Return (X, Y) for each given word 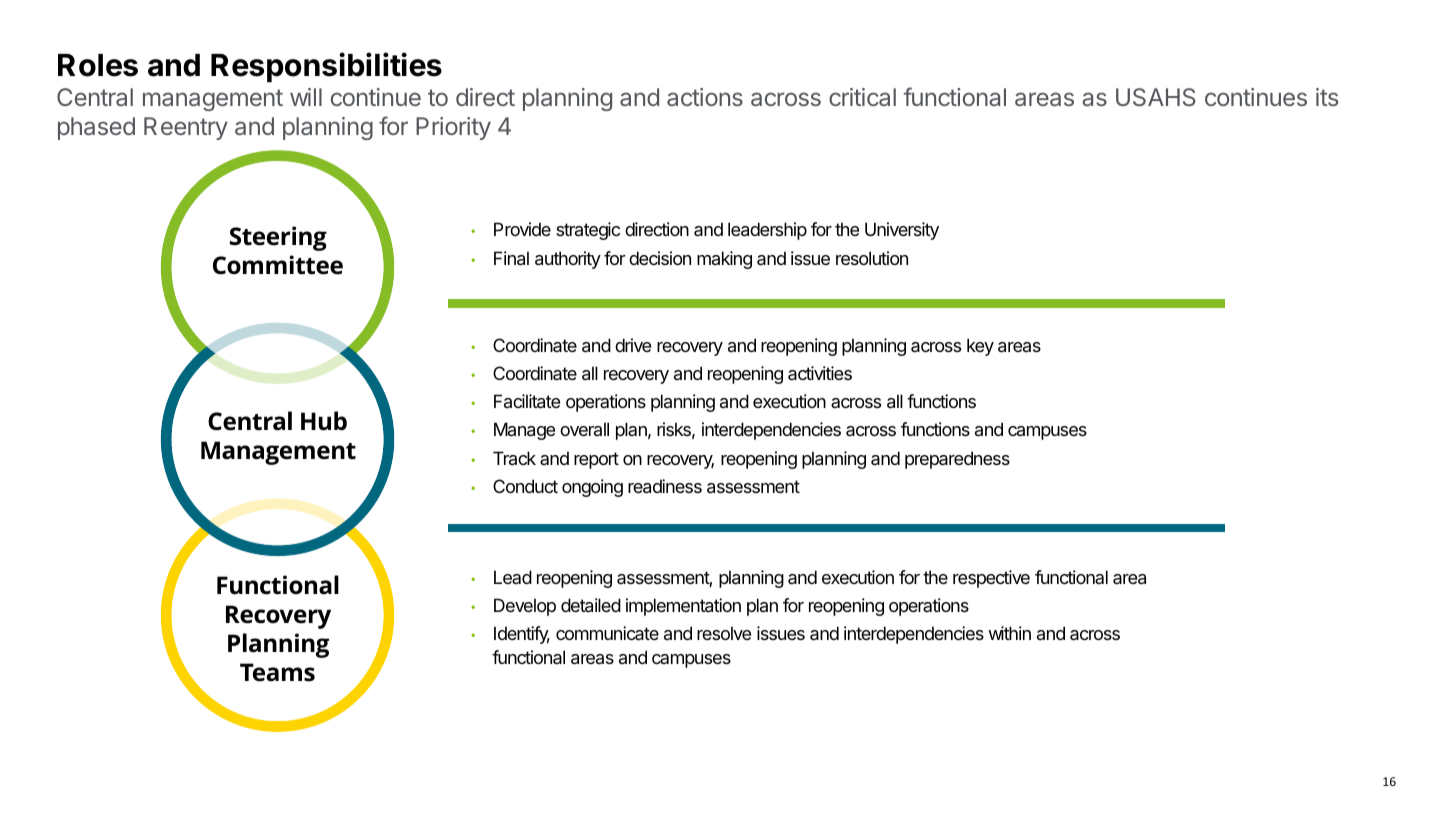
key (980, 347)
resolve (724, 633)
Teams (277, 672)
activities (820, 373)
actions (705, 97)
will (306, 97)
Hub (324, 421)
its (1327, 97)
